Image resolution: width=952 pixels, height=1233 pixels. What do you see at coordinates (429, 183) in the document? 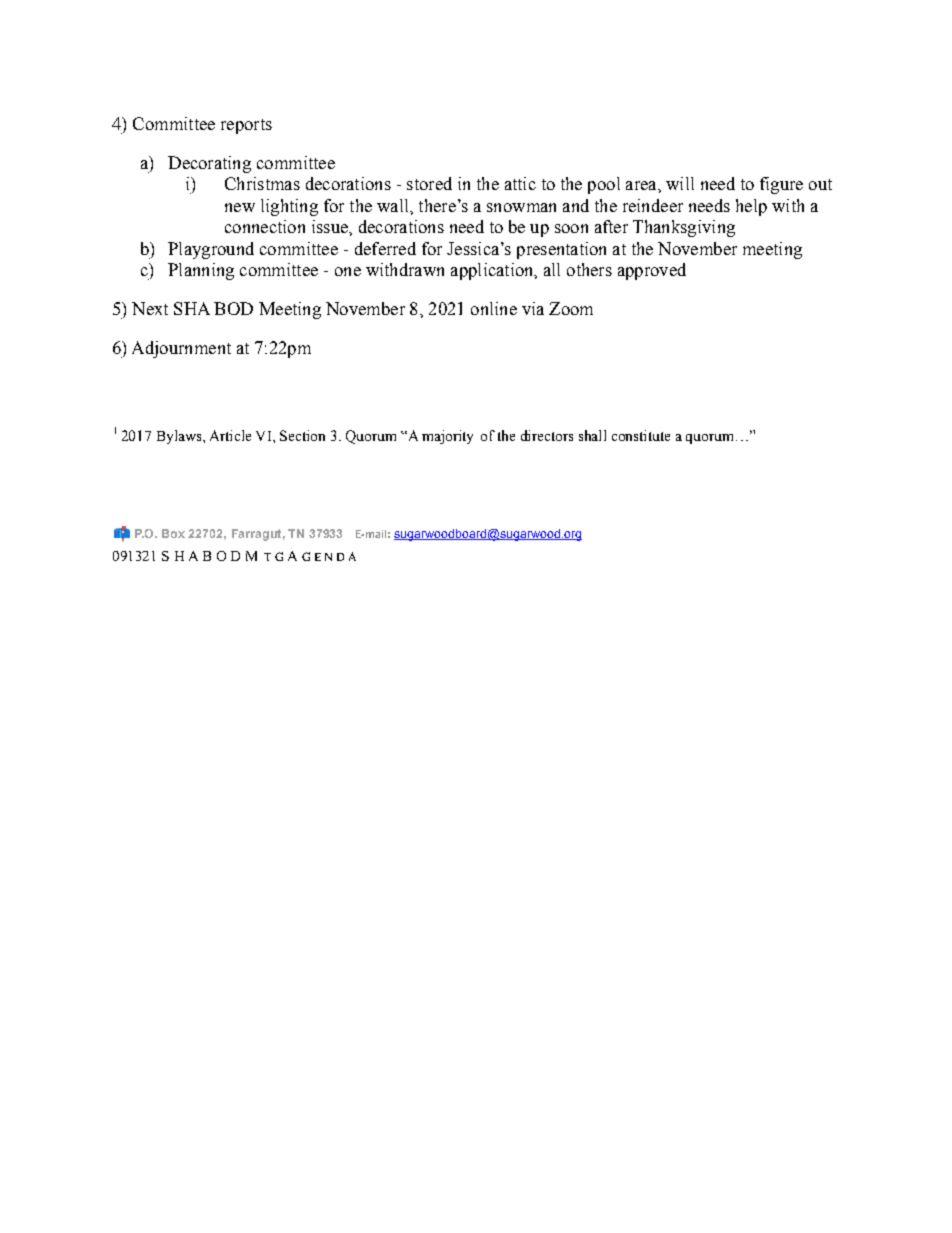
I see `stored` at bounding box center [429, 183].
